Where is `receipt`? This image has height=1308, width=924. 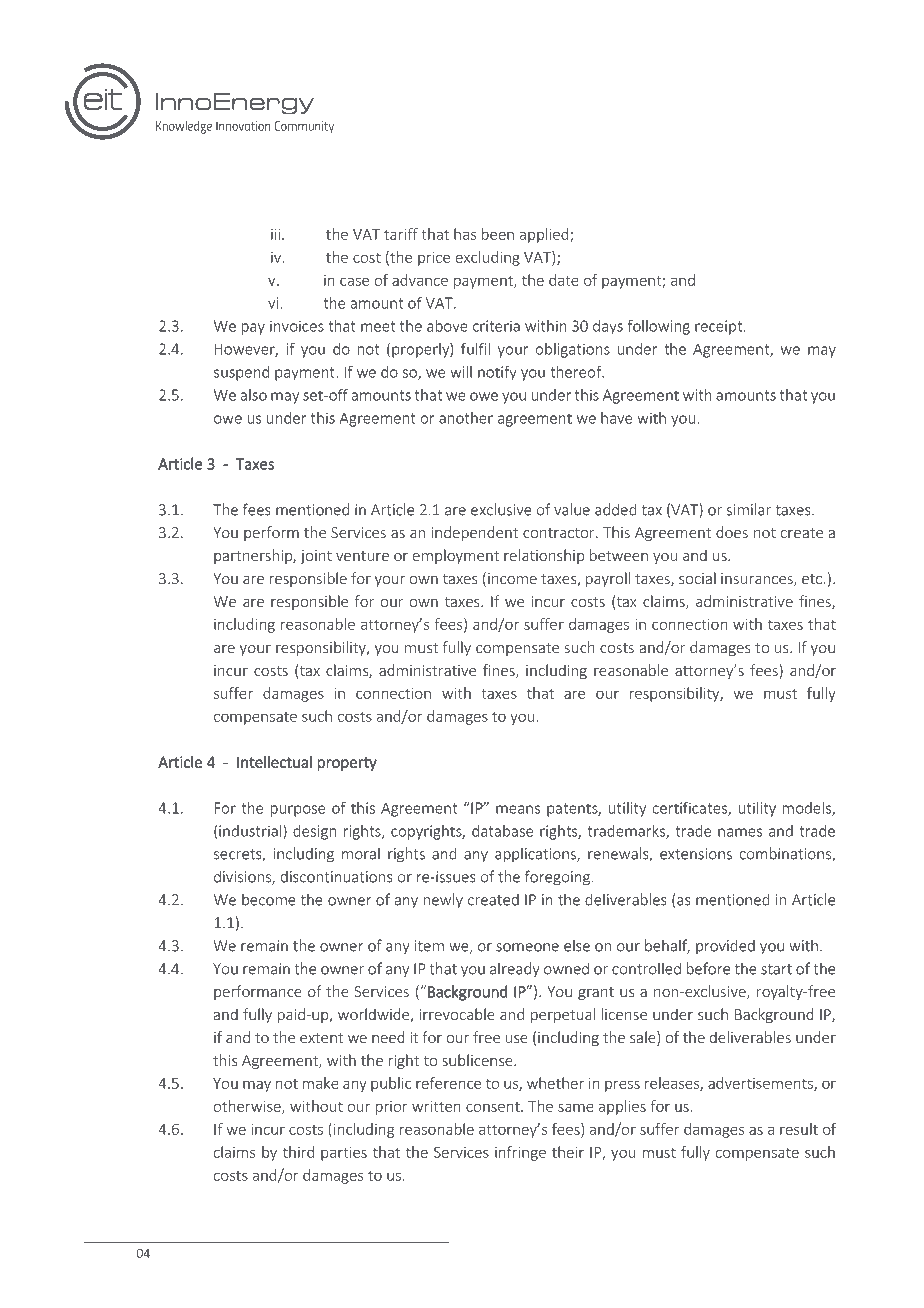 receipt is located at coordinates (720, 327).
